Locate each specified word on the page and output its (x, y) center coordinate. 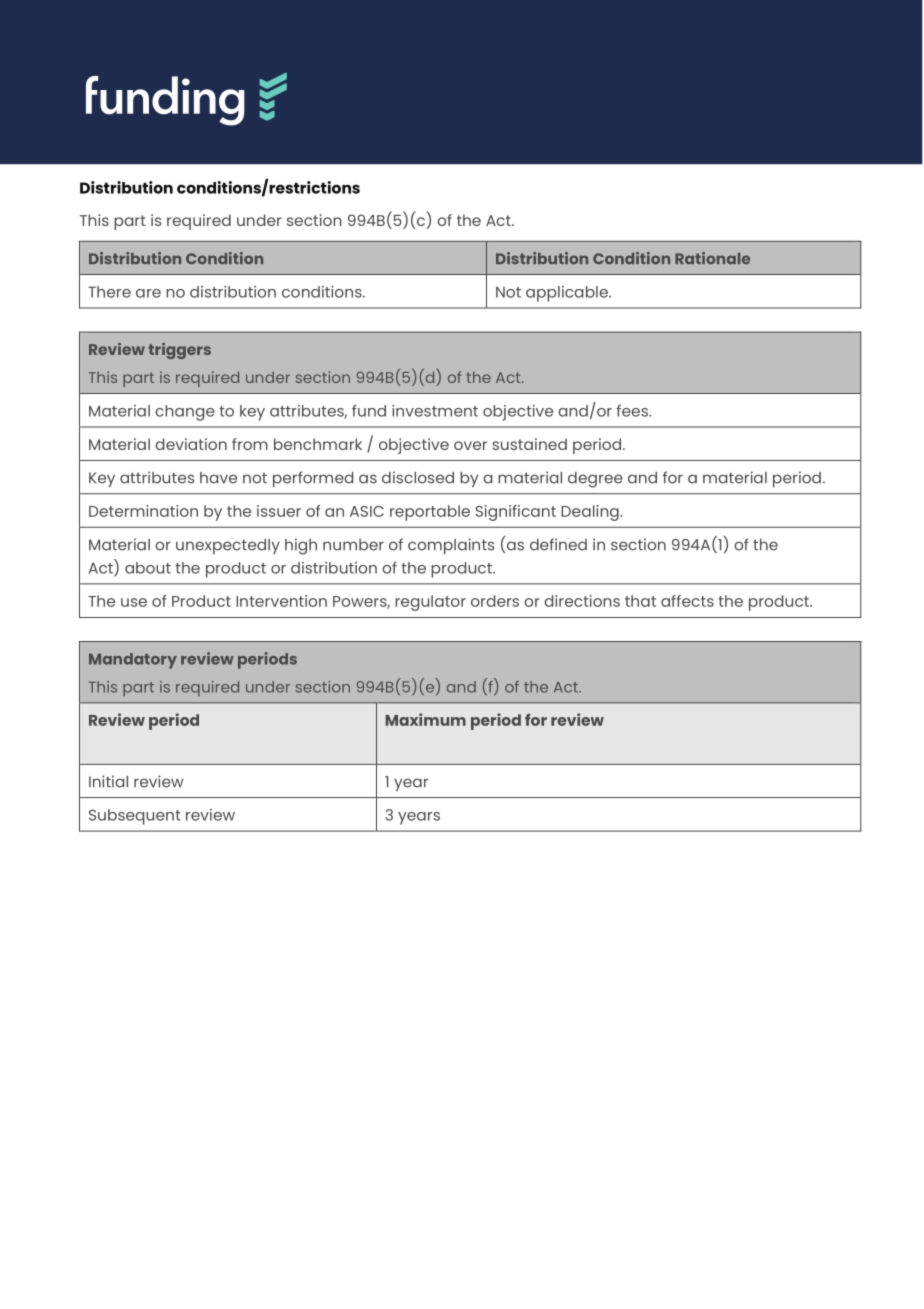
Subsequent (135, 817)
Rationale (712, 258)
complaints (451, 546)
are (148, 293)
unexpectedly (228, 546)
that (640, 601)
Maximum (426, 719)
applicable (568, 294)
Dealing (591, 513)
